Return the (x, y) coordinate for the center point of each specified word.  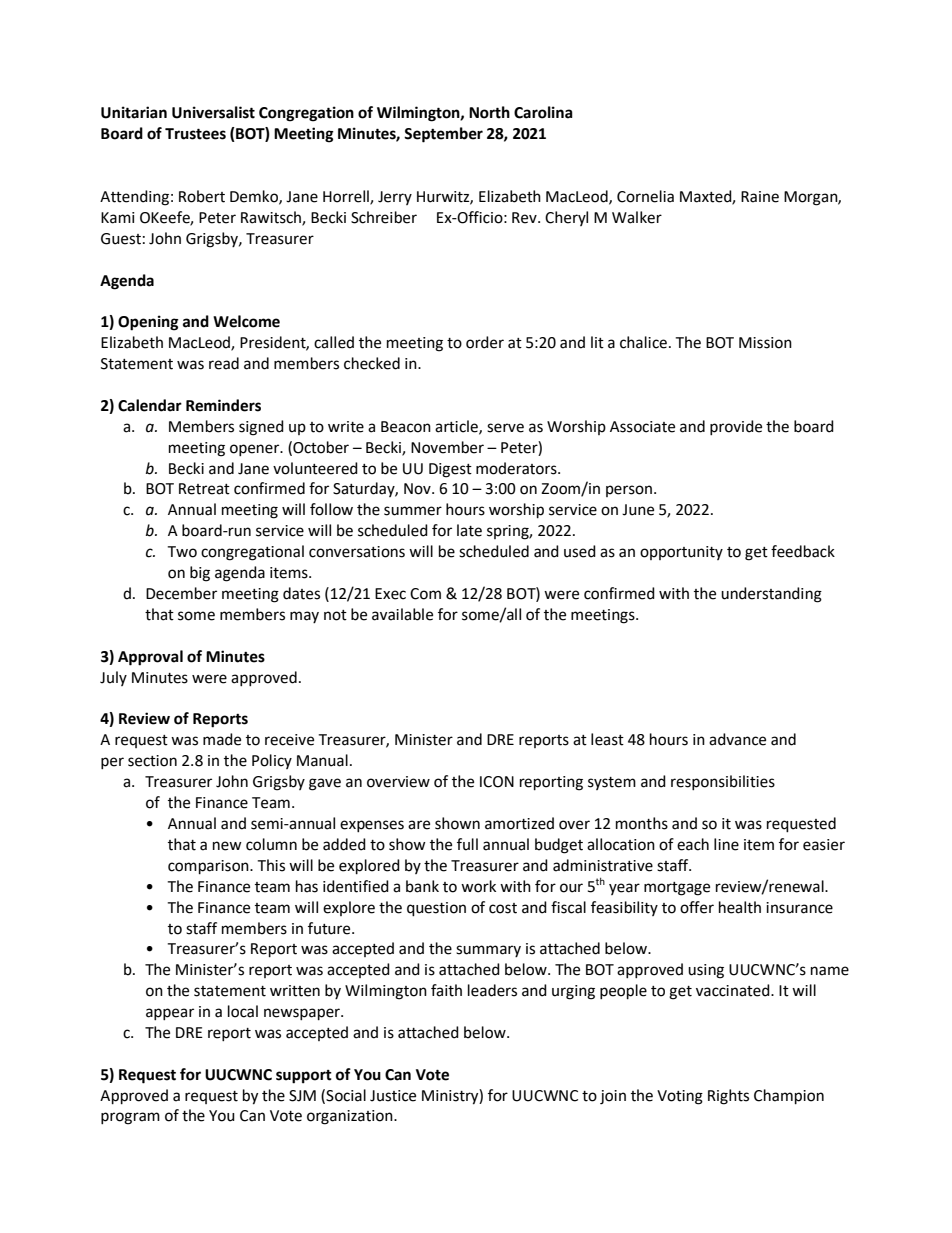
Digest (450, 470)
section (152, 761)
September (443, 135)
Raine (760, 197)
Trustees (195, 134)
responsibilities (723, 782)
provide (736, 427)
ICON (497, 782)
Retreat (204, 489)
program (130, 1118)
